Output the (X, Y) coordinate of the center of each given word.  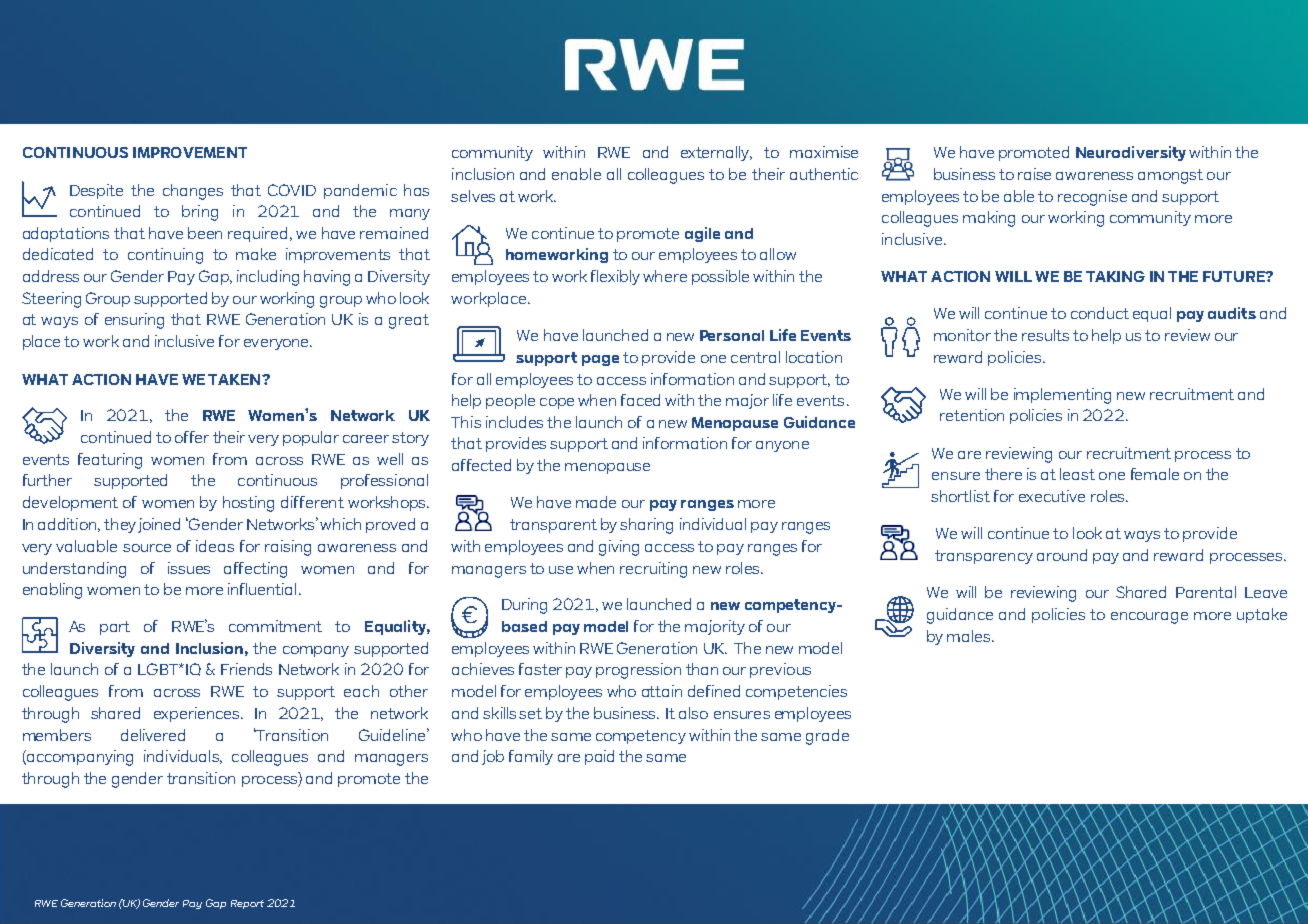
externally (716, 153)
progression (638, 671)
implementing (1062, 396)
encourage (1149, 618)
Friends (246, 669)
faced (640, 400)
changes (193, 192)
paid (599, 757)
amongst (1170, 176)
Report (247, 904)
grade (827, 737)
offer (192, 437)
